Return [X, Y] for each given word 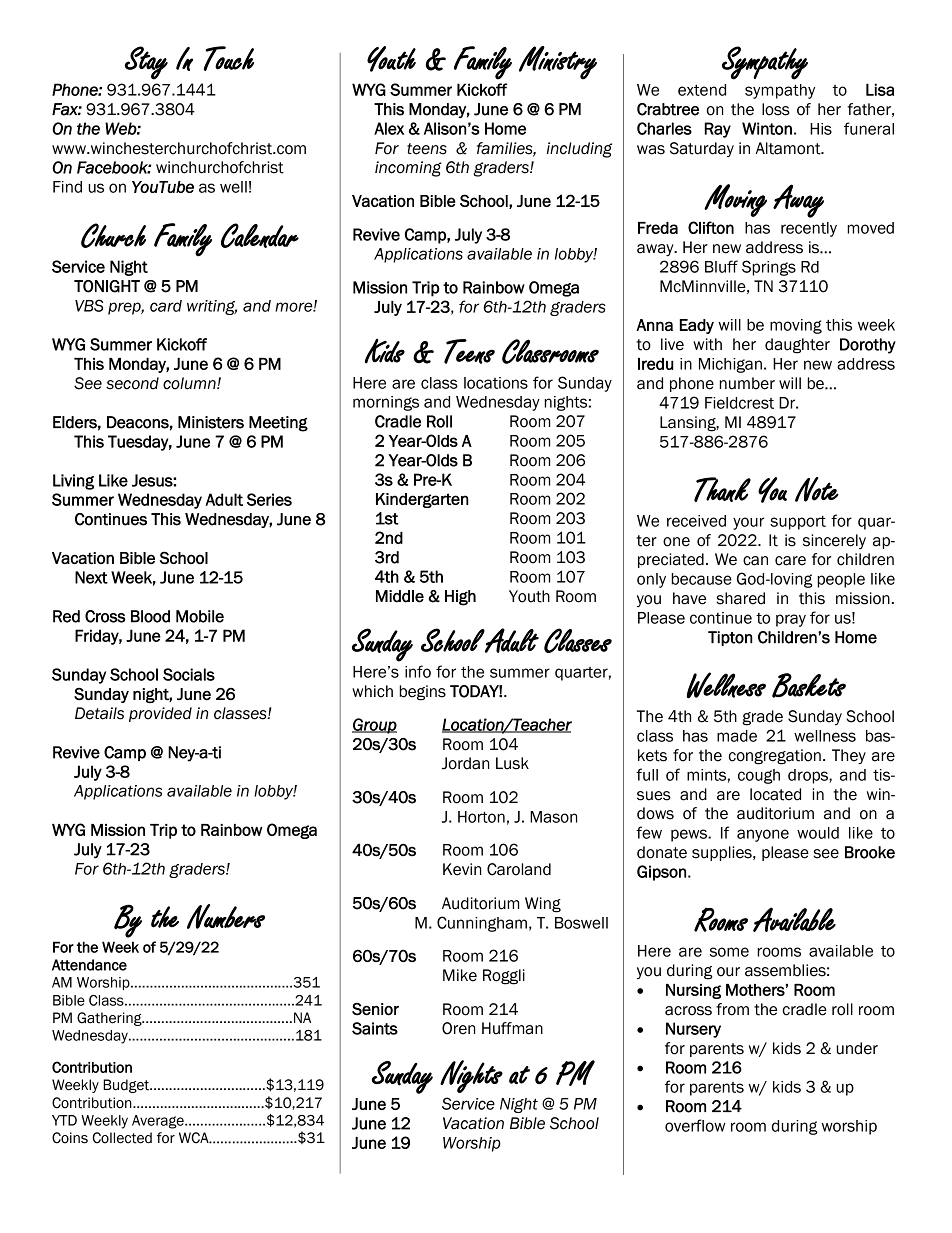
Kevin [462, 869]
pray [791, 620]
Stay [146, 63]
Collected [122, 1138]
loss [776, 109]
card [166, 306]
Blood [150, 616]
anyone [763, 835]
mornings [386, 403]
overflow [695, 1125]
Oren [458, 1028]
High [460, 598]
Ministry [558, 63]
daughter [797, 346]
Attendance [89, 965]
